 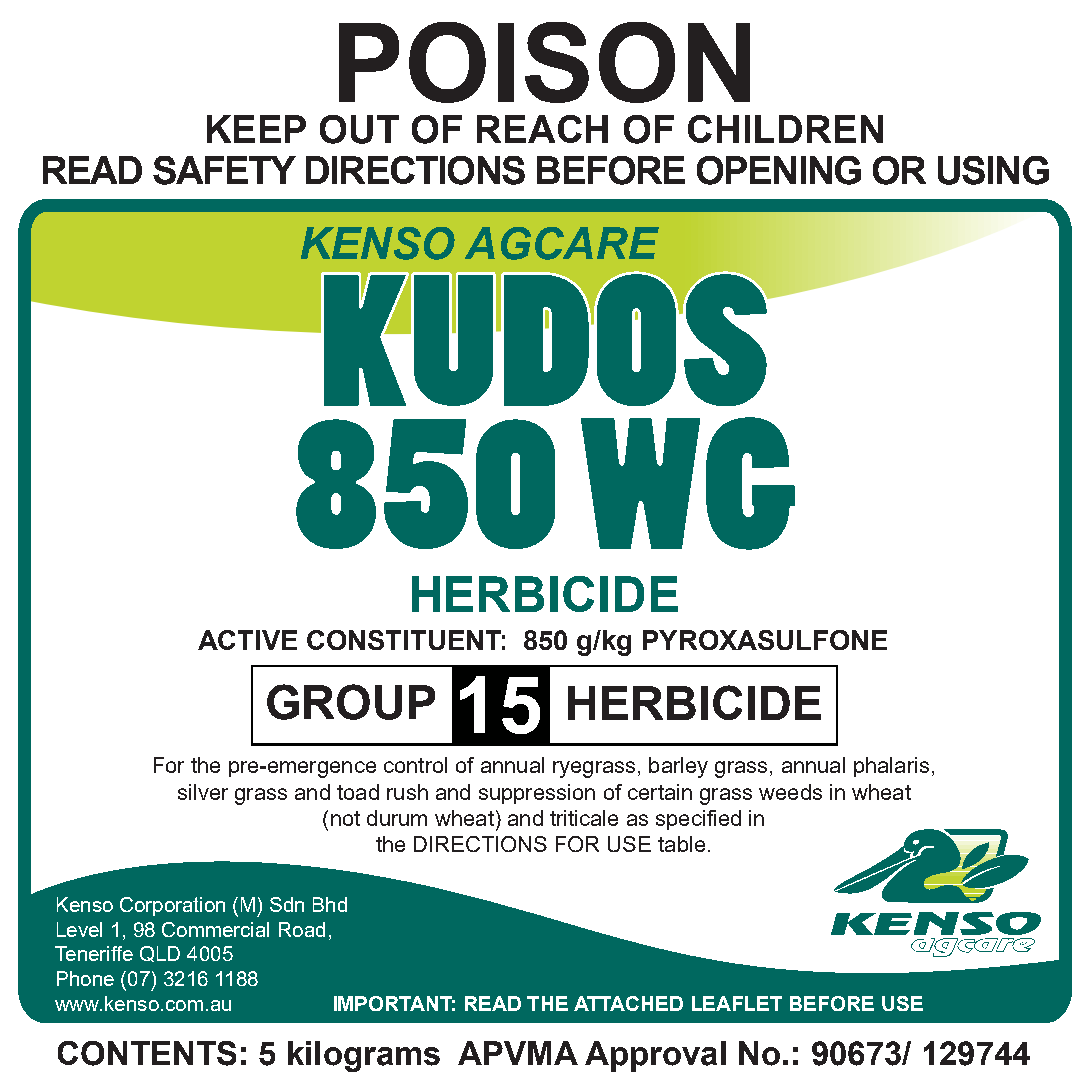 What do you see at coordinates (256, 129) in the image?
I see `KEEP` at bounding box center [256, 129].
